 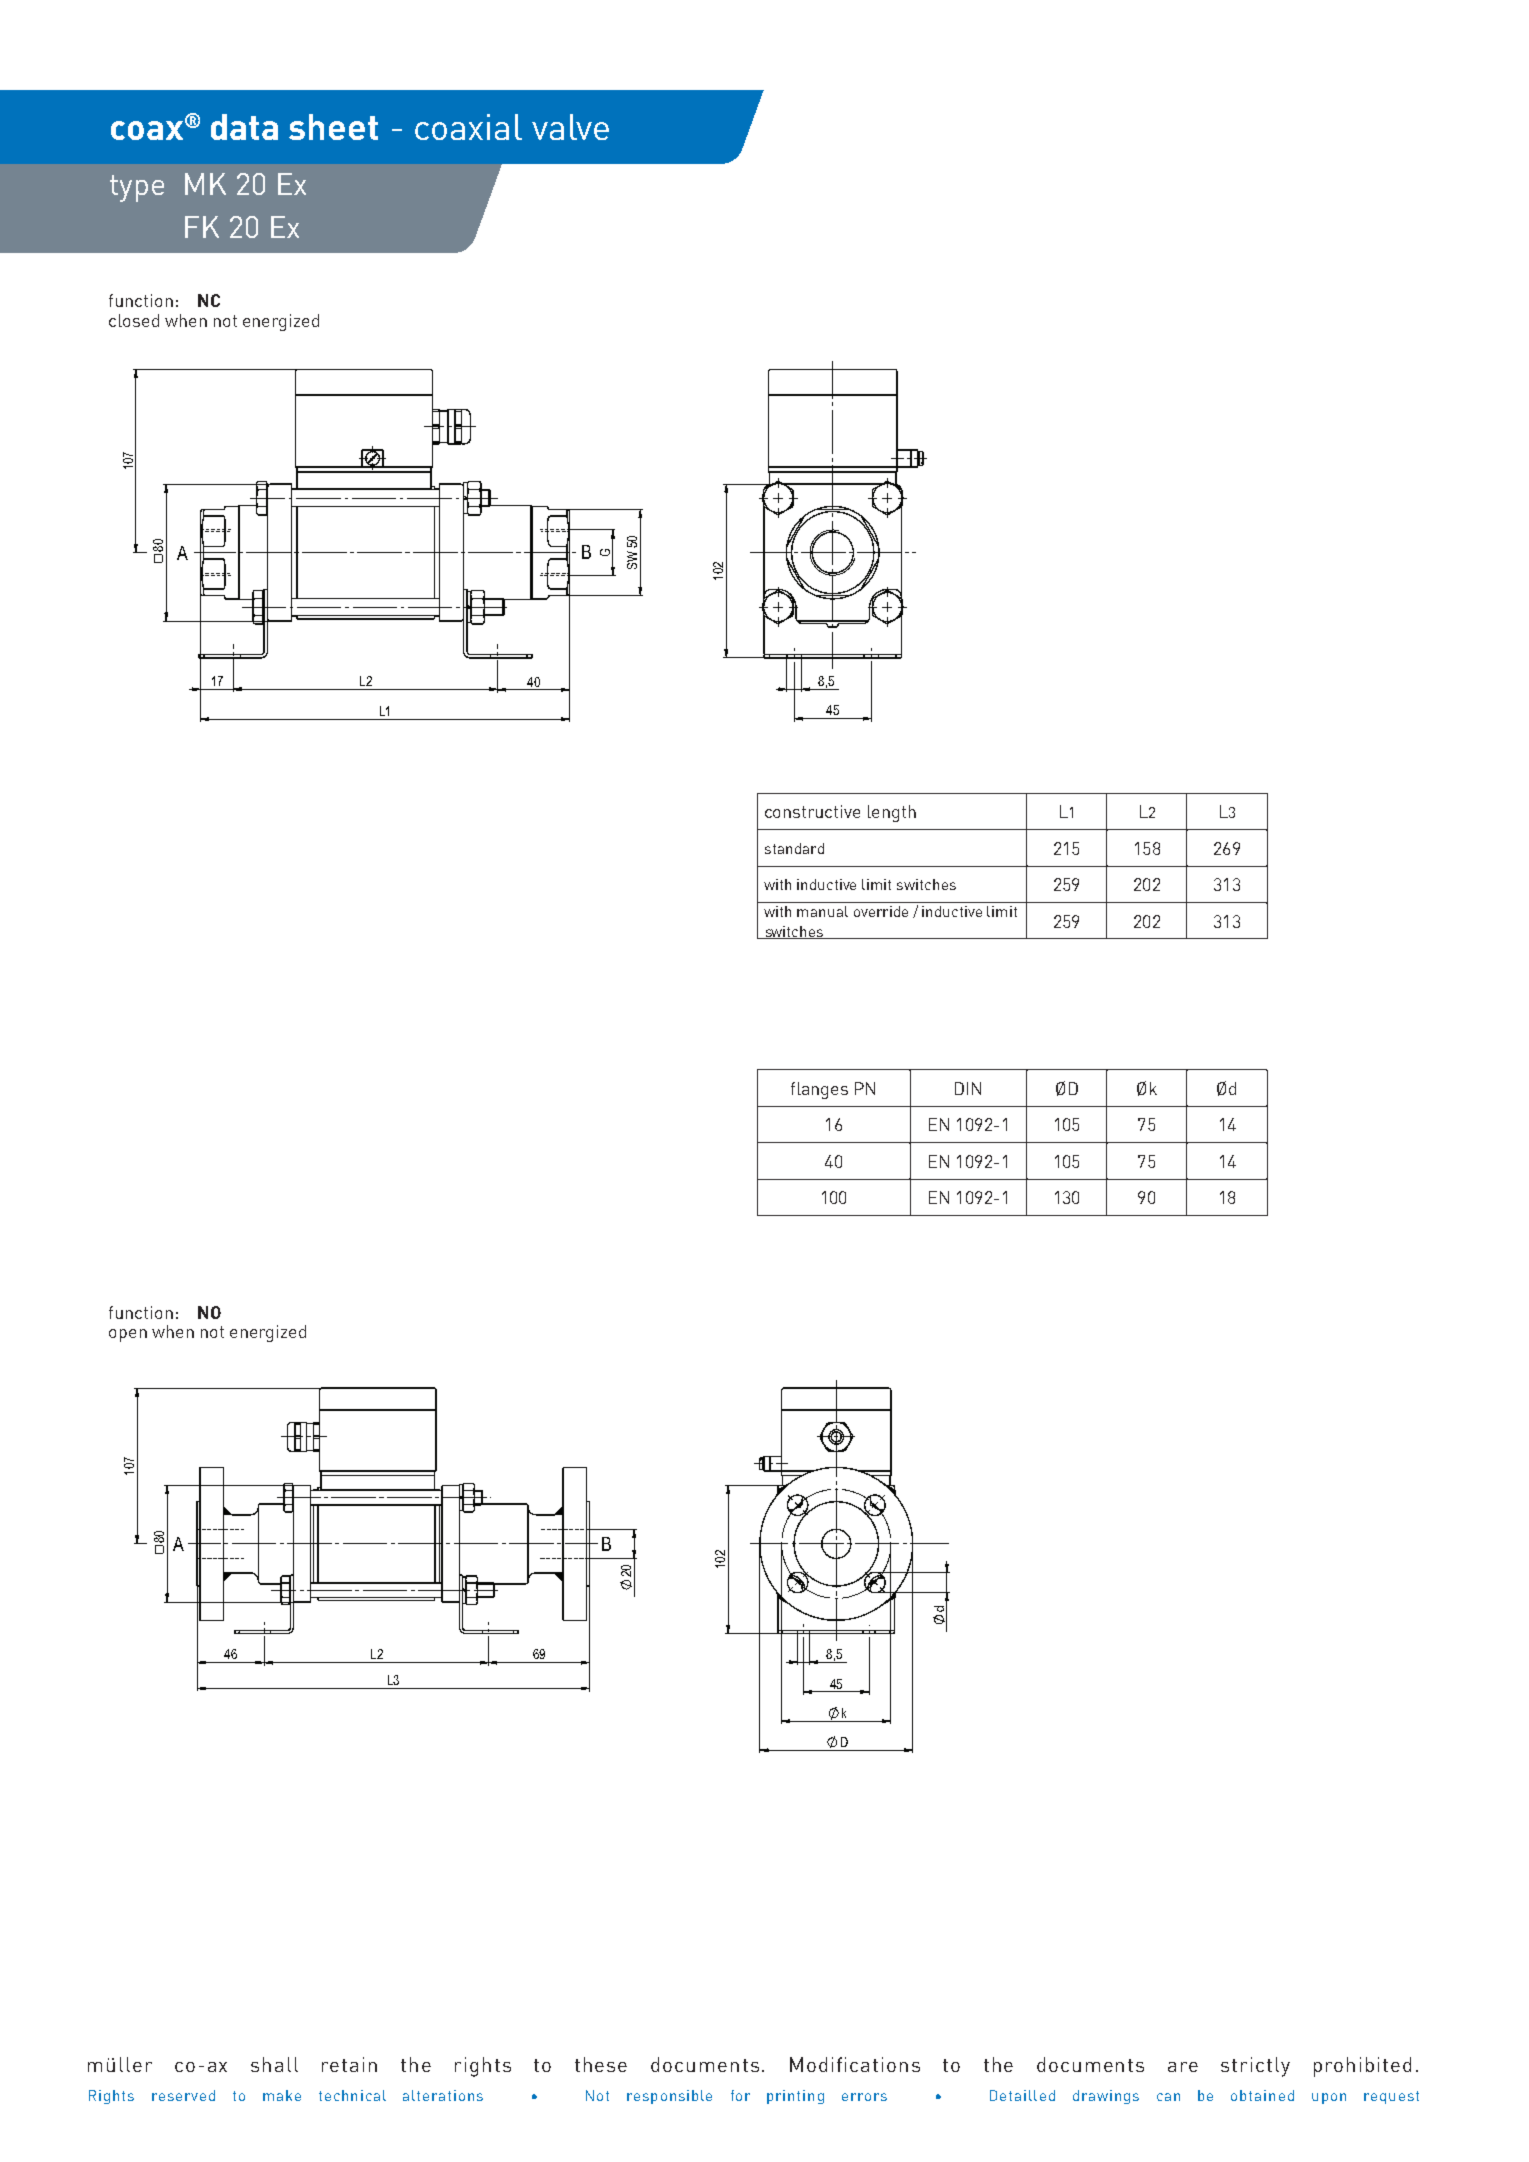 I want to click on data, so click(x=244, y=127).
